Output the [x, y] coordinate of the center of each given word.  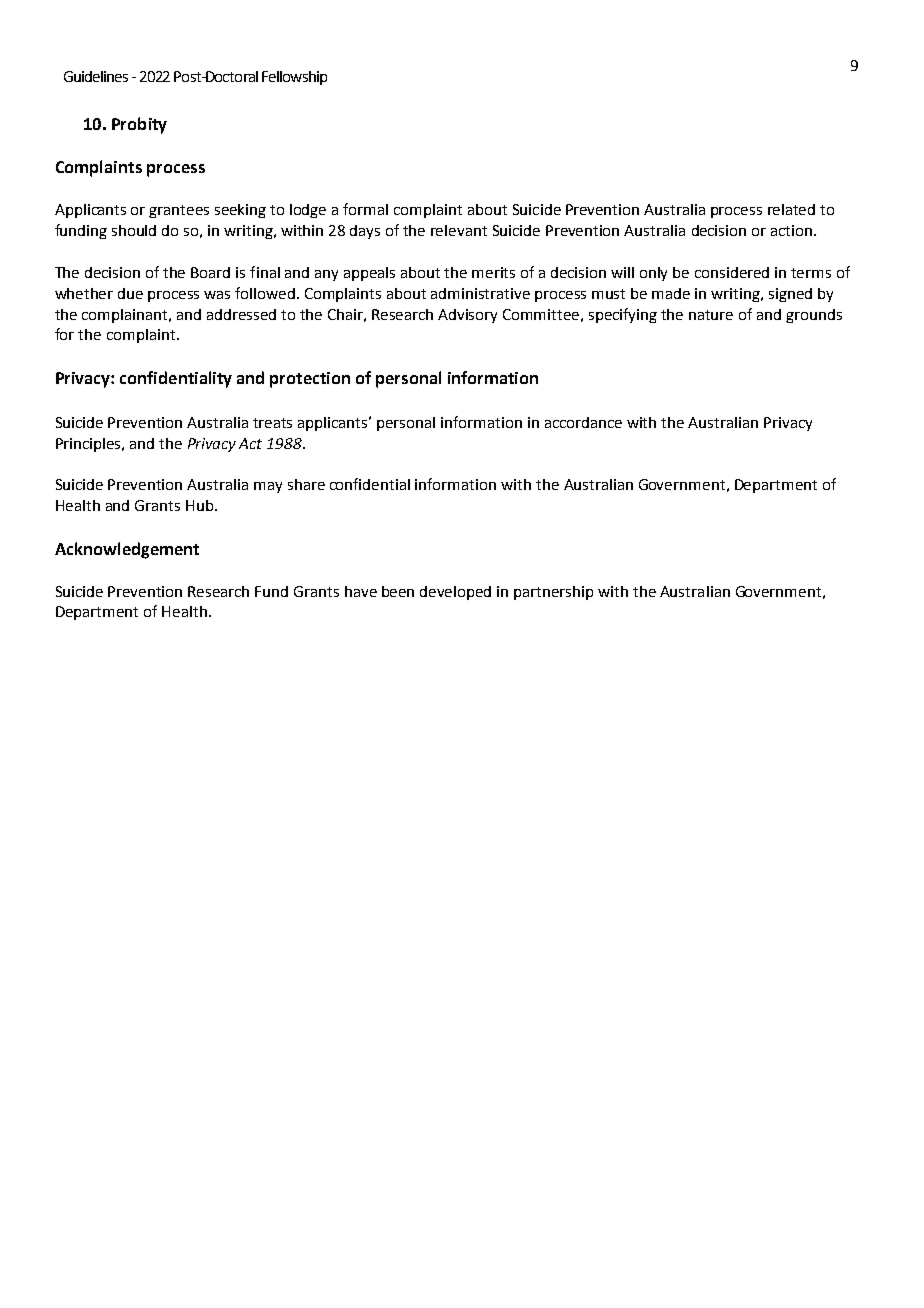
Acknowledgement [127, 550]
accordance [583, 422]
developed [455, 593]
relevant [459, 230]
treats [272, 423]
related [791, 209]
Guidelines [96, 76]
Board [210, 272]
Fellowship [294, 78]
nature [711, 315]
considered [732, 272]
